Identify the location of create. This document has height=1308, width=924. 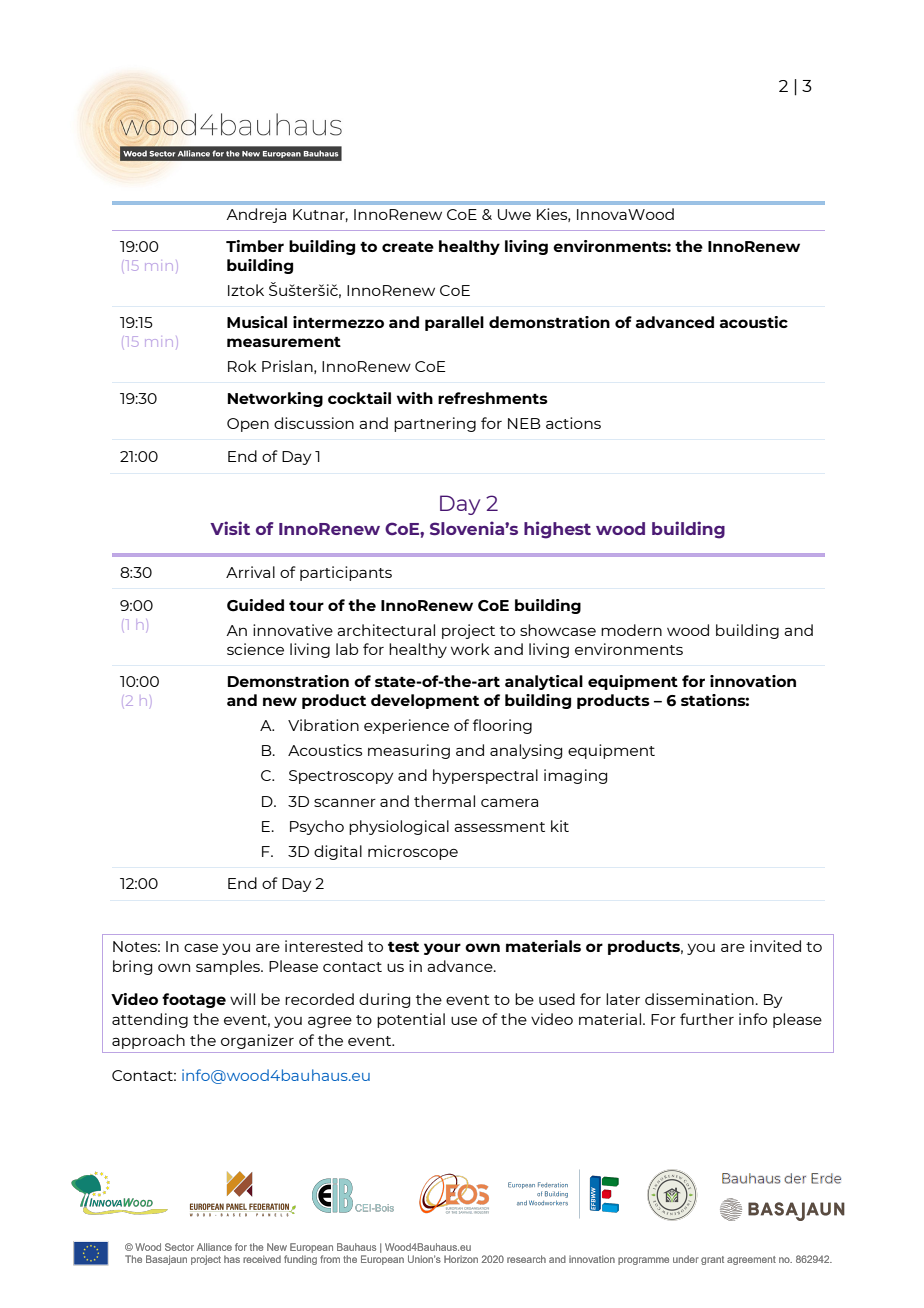
(408, 247).
